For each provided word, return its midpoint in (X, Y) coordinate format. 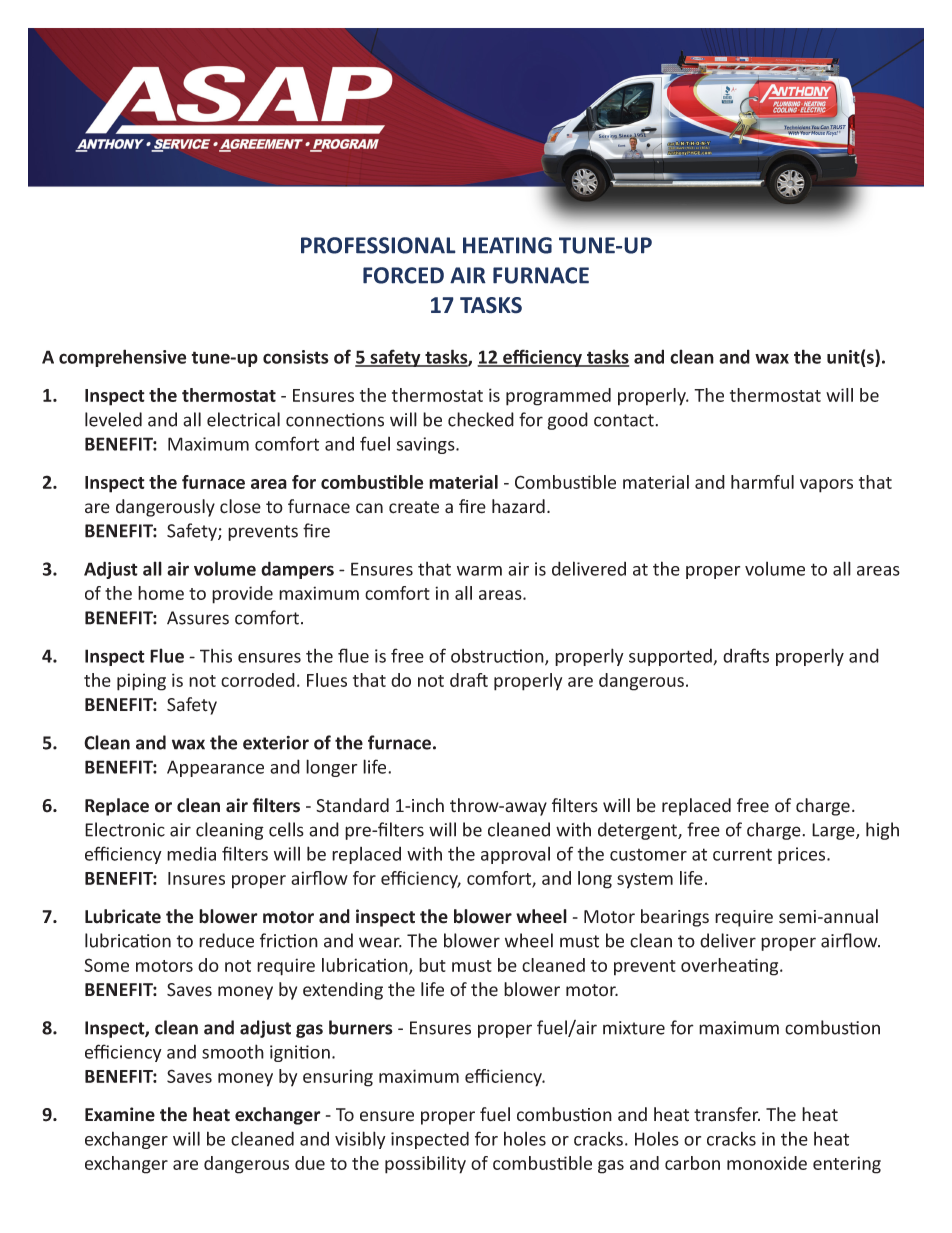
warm (479, 571)
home (161, 593)
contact (625, 420)
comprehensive (122, 358)
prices (803, 855)
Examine (120, 1114)
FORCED (403, 275)
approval (515, 855)
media (191, 853)
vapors (826, 486)
